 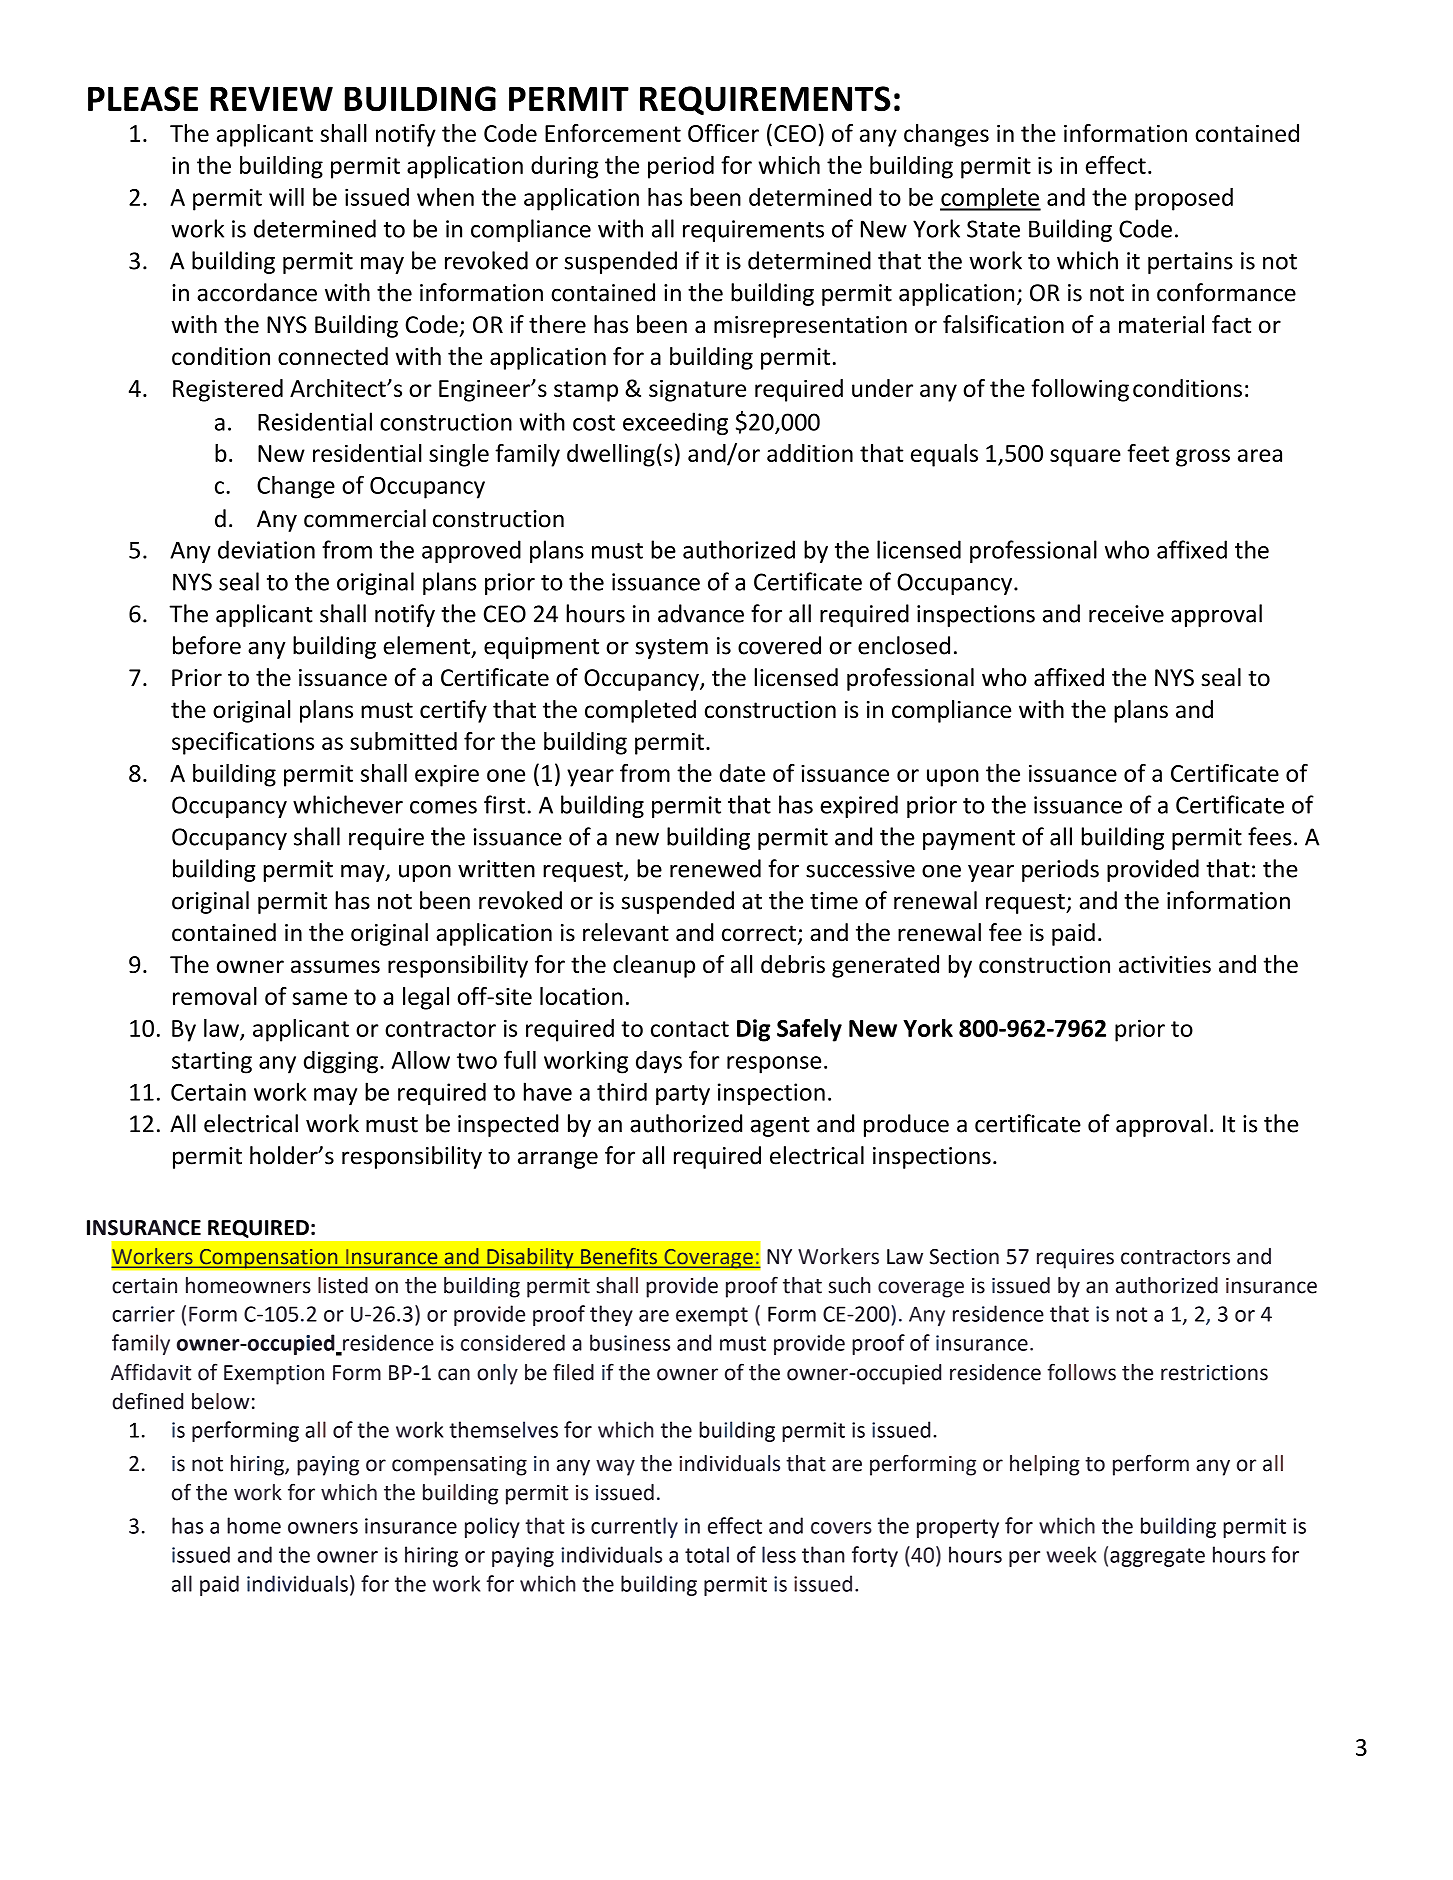 I want to click on total, so click(x=707, y=1554).
